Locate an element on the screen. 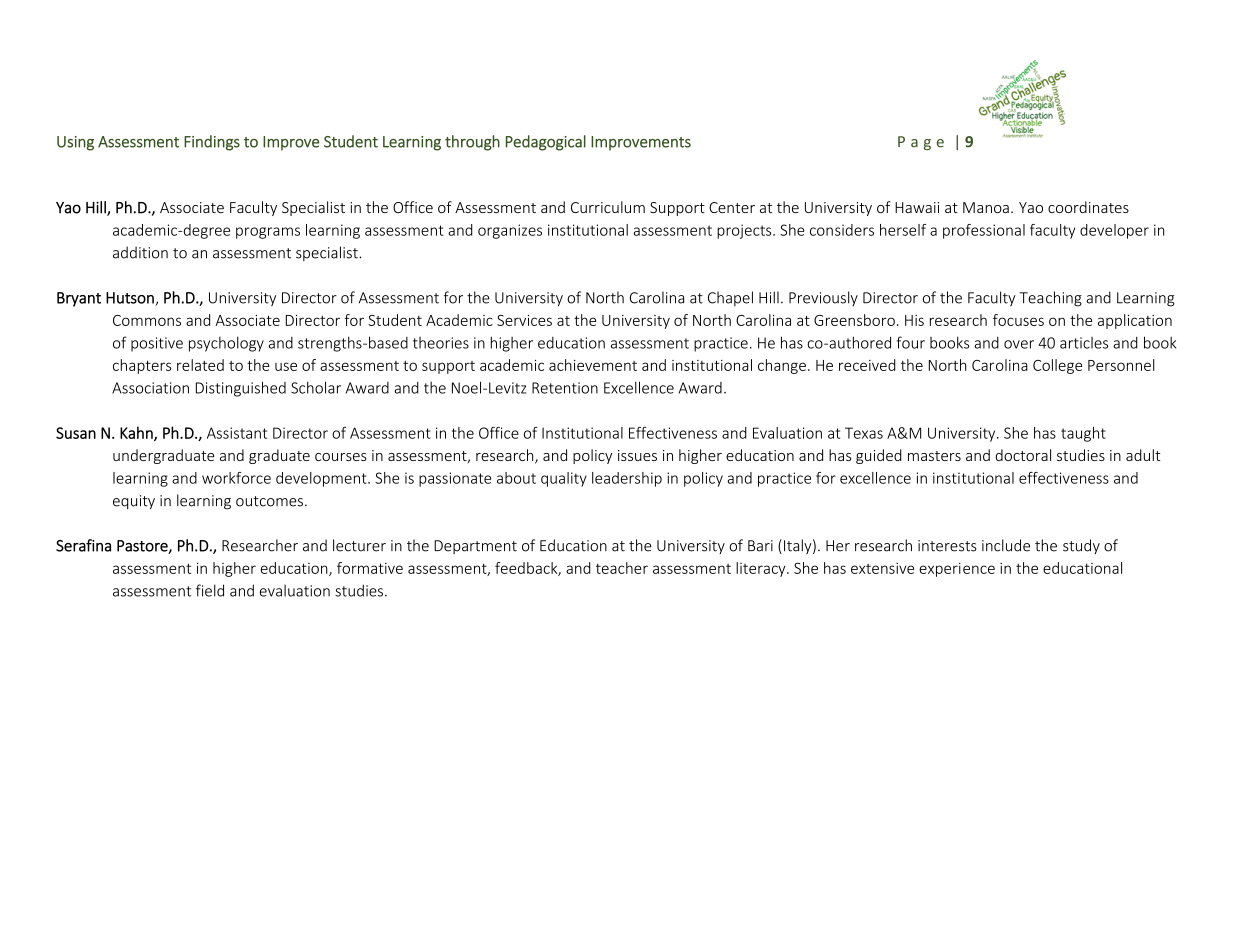 Image resolution: width=1233 pixels, height=952 pixels. Teaching is located at coordinates (1050, 299).
